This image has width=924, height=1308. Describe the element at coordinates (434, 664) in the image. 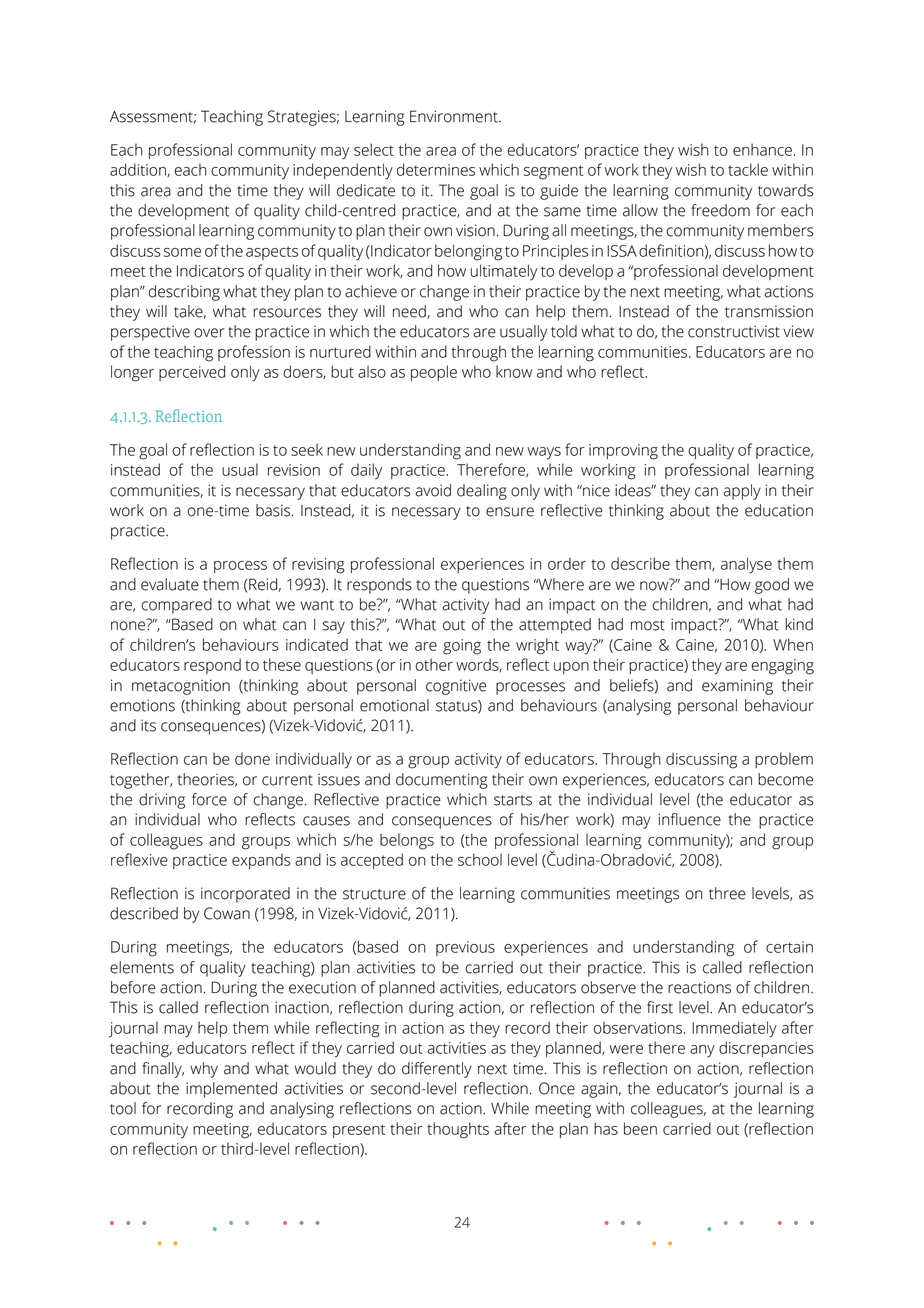

I see `other` at that location.
